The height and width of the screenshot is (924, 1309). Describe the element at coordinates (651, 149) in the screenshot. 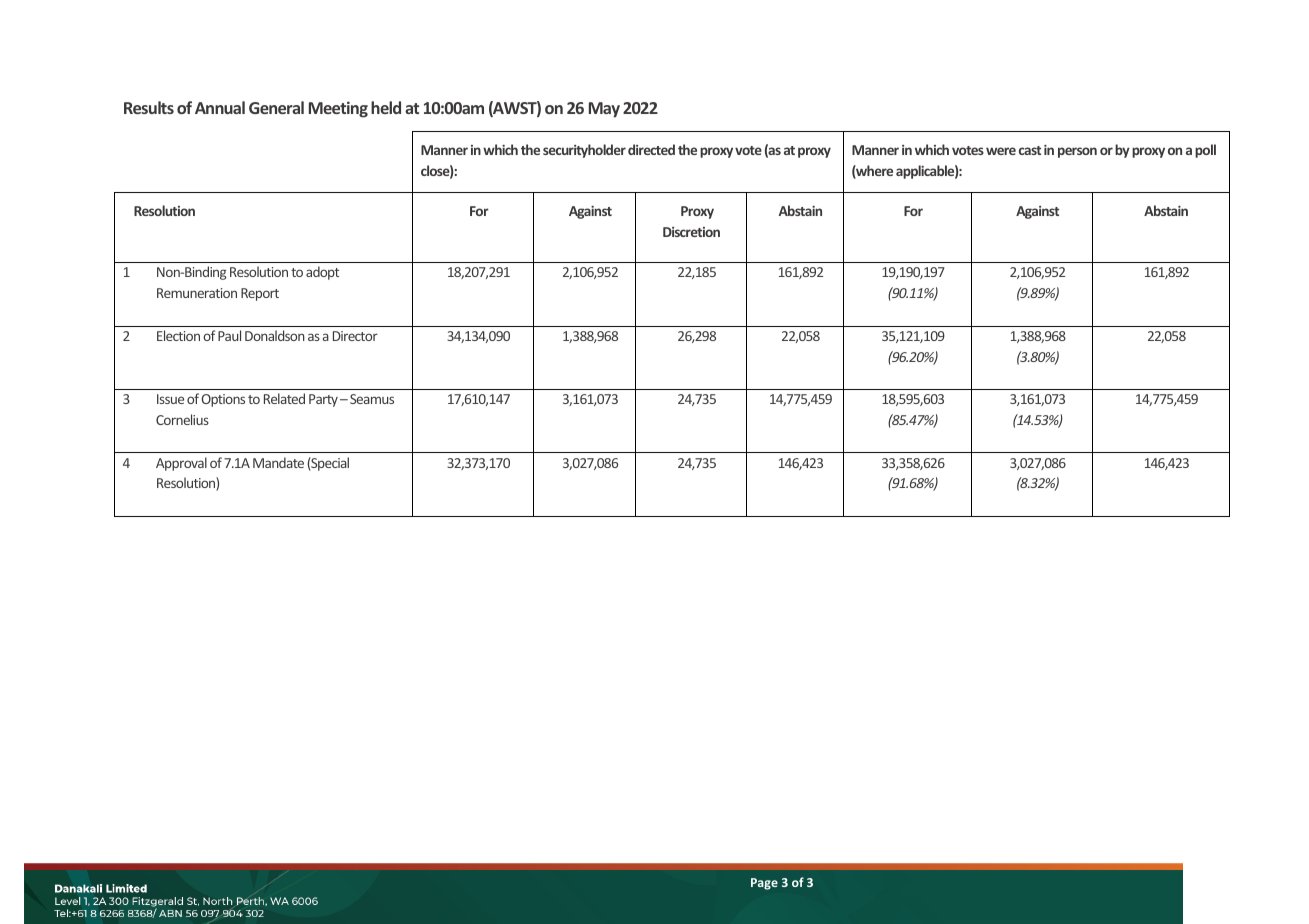

I see `directed` at that location.
